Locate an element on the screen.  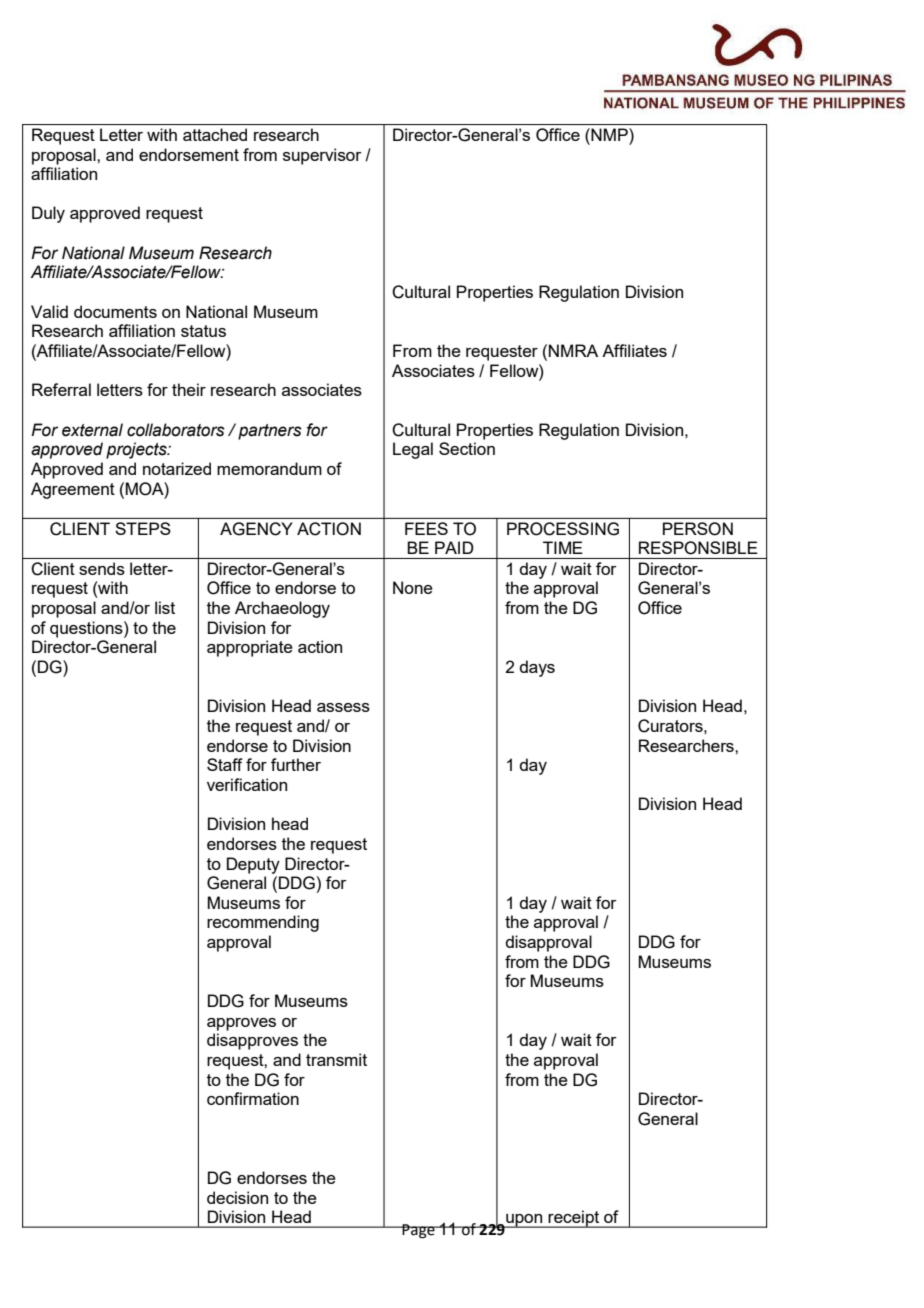
Deputy is located at coordinates (253, 865).
